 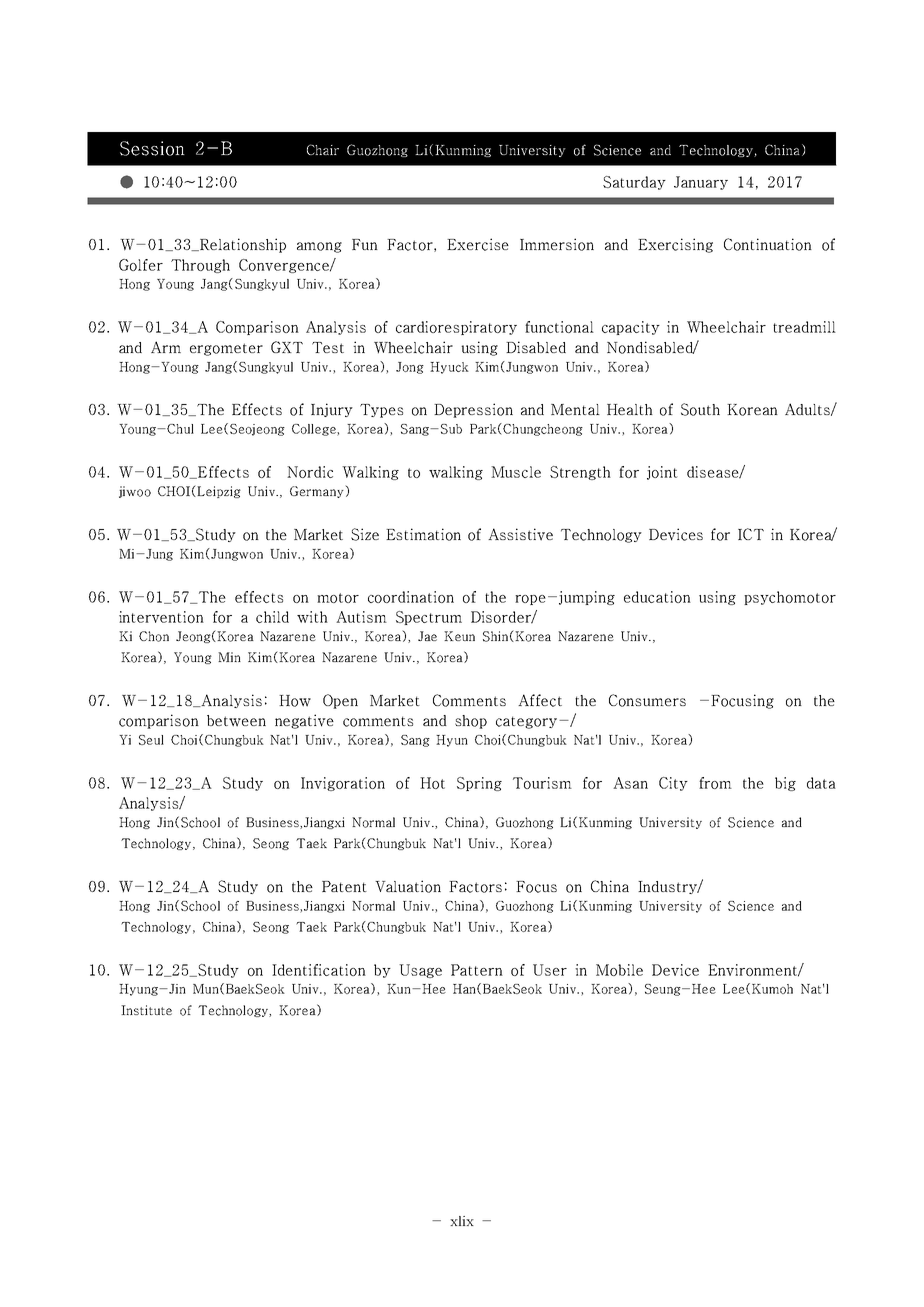 I want to click on Depression, so click(x=473, y=410).
